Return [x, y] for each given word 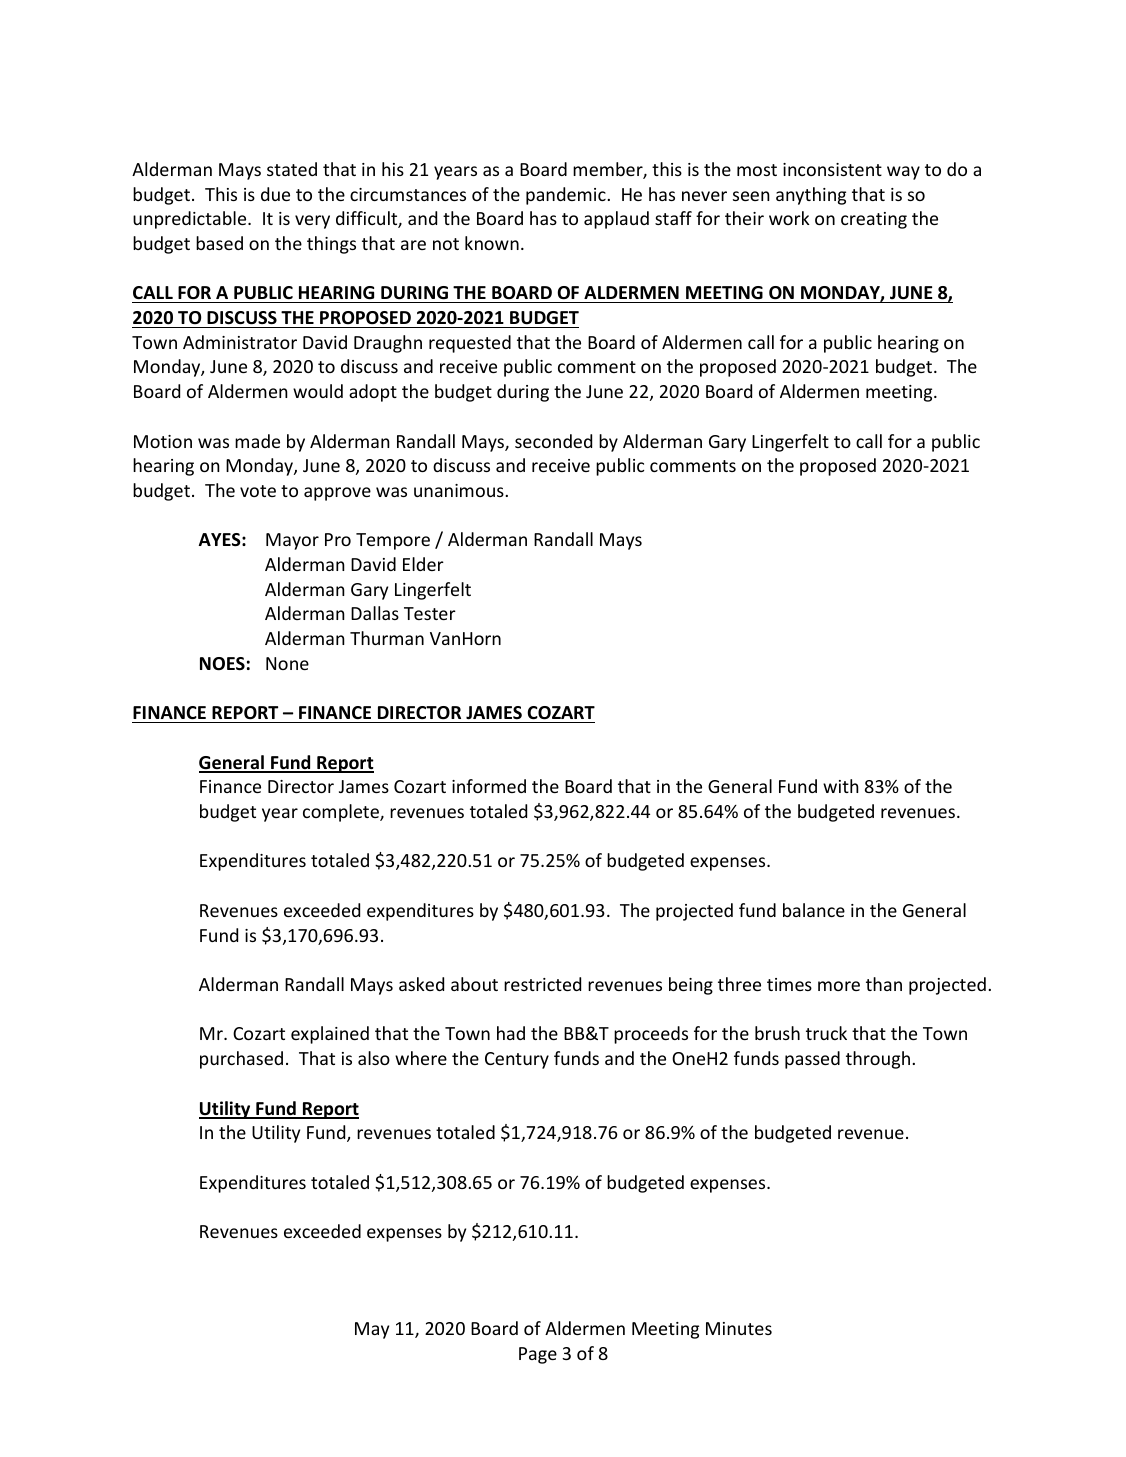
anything [811, 196]
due [275, 194]
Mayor [292, 541]
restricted [542, 984]
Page [538, 1355]
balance [814, 910]
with [841, 786]
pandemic [567, 196]
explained [330, 1035]
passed [812, 1060]
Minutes [739, 1328]
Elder [423, 564]
